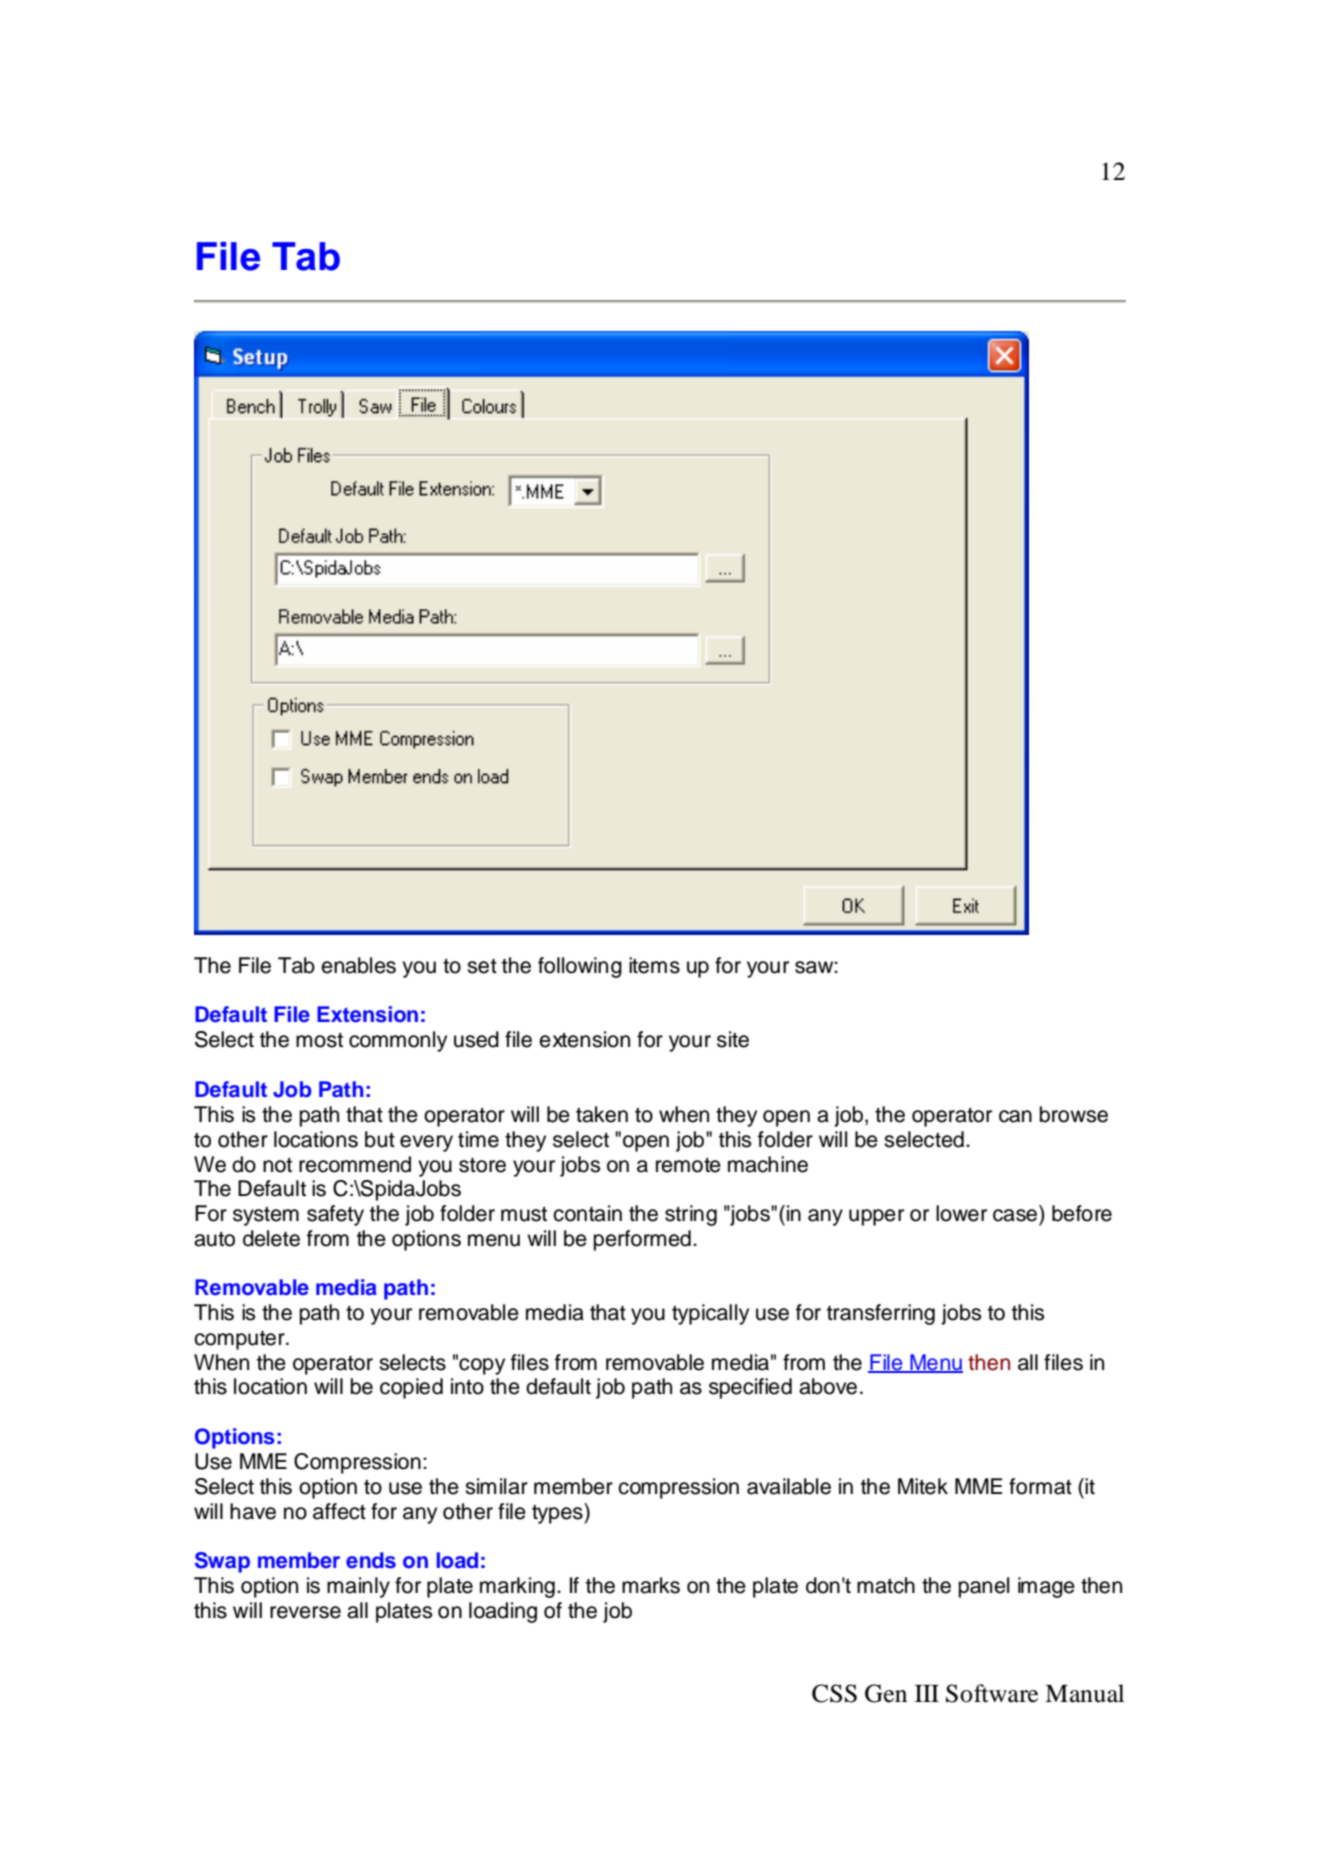 This image has width=1318, height=1865. I want to click on enables, so click(358, 965).
